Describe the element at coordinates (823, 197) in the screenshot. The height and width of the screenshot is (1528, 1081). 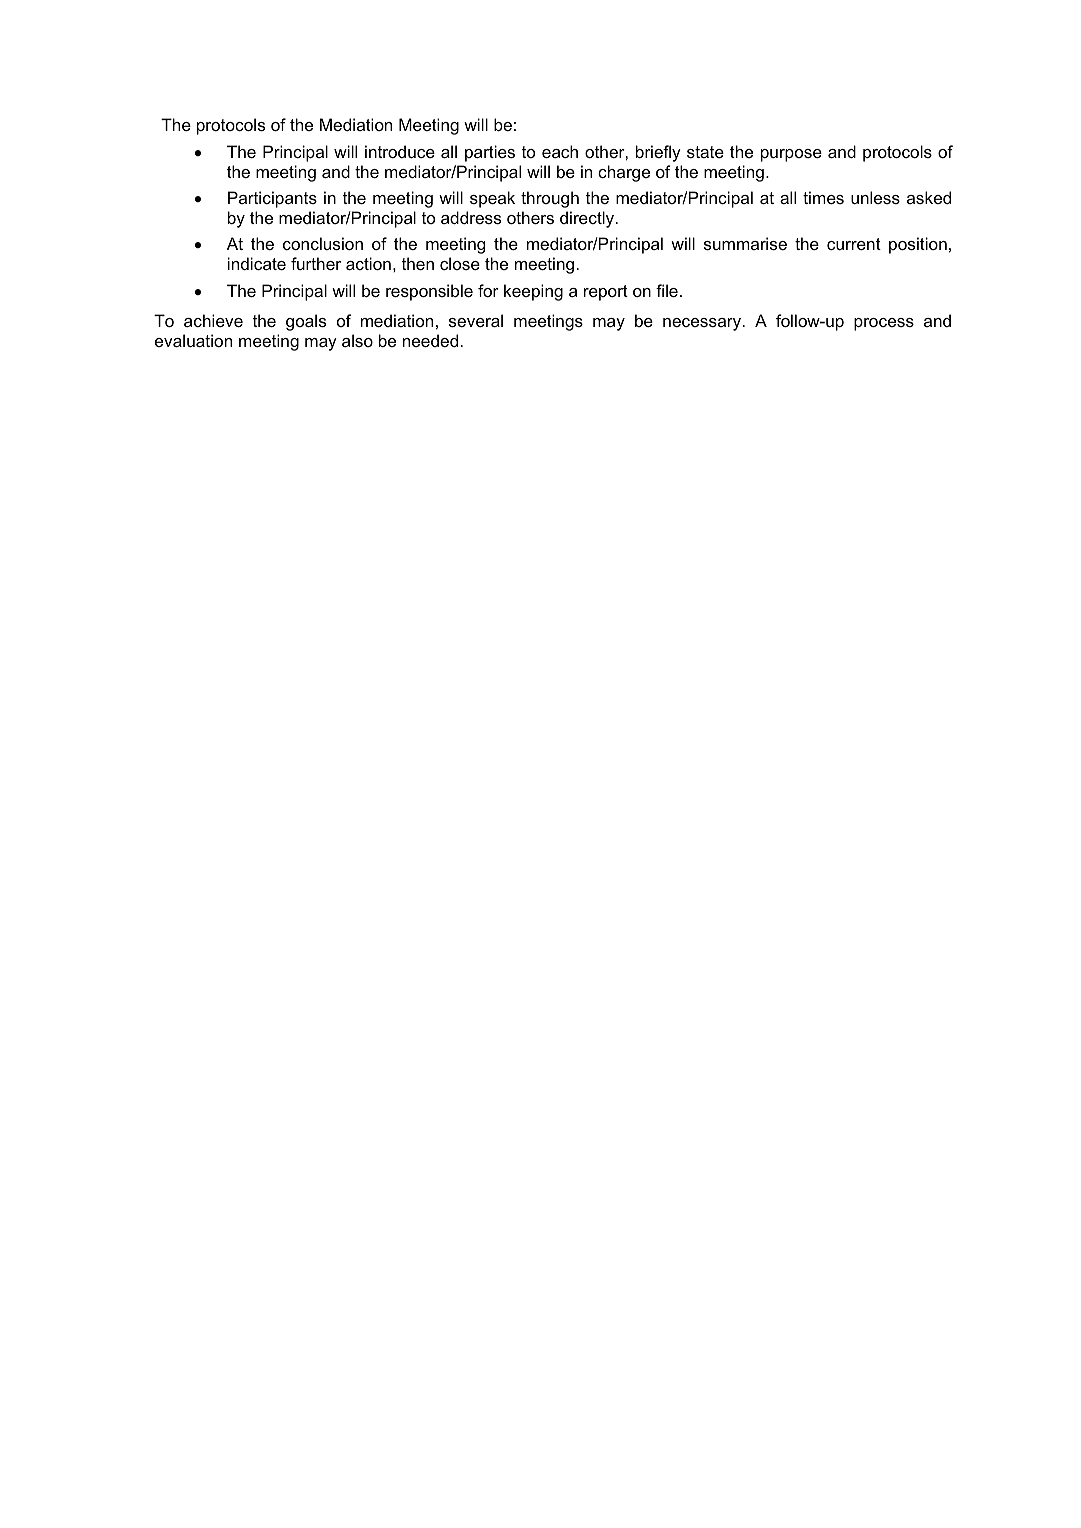
I see `times` at that location.
